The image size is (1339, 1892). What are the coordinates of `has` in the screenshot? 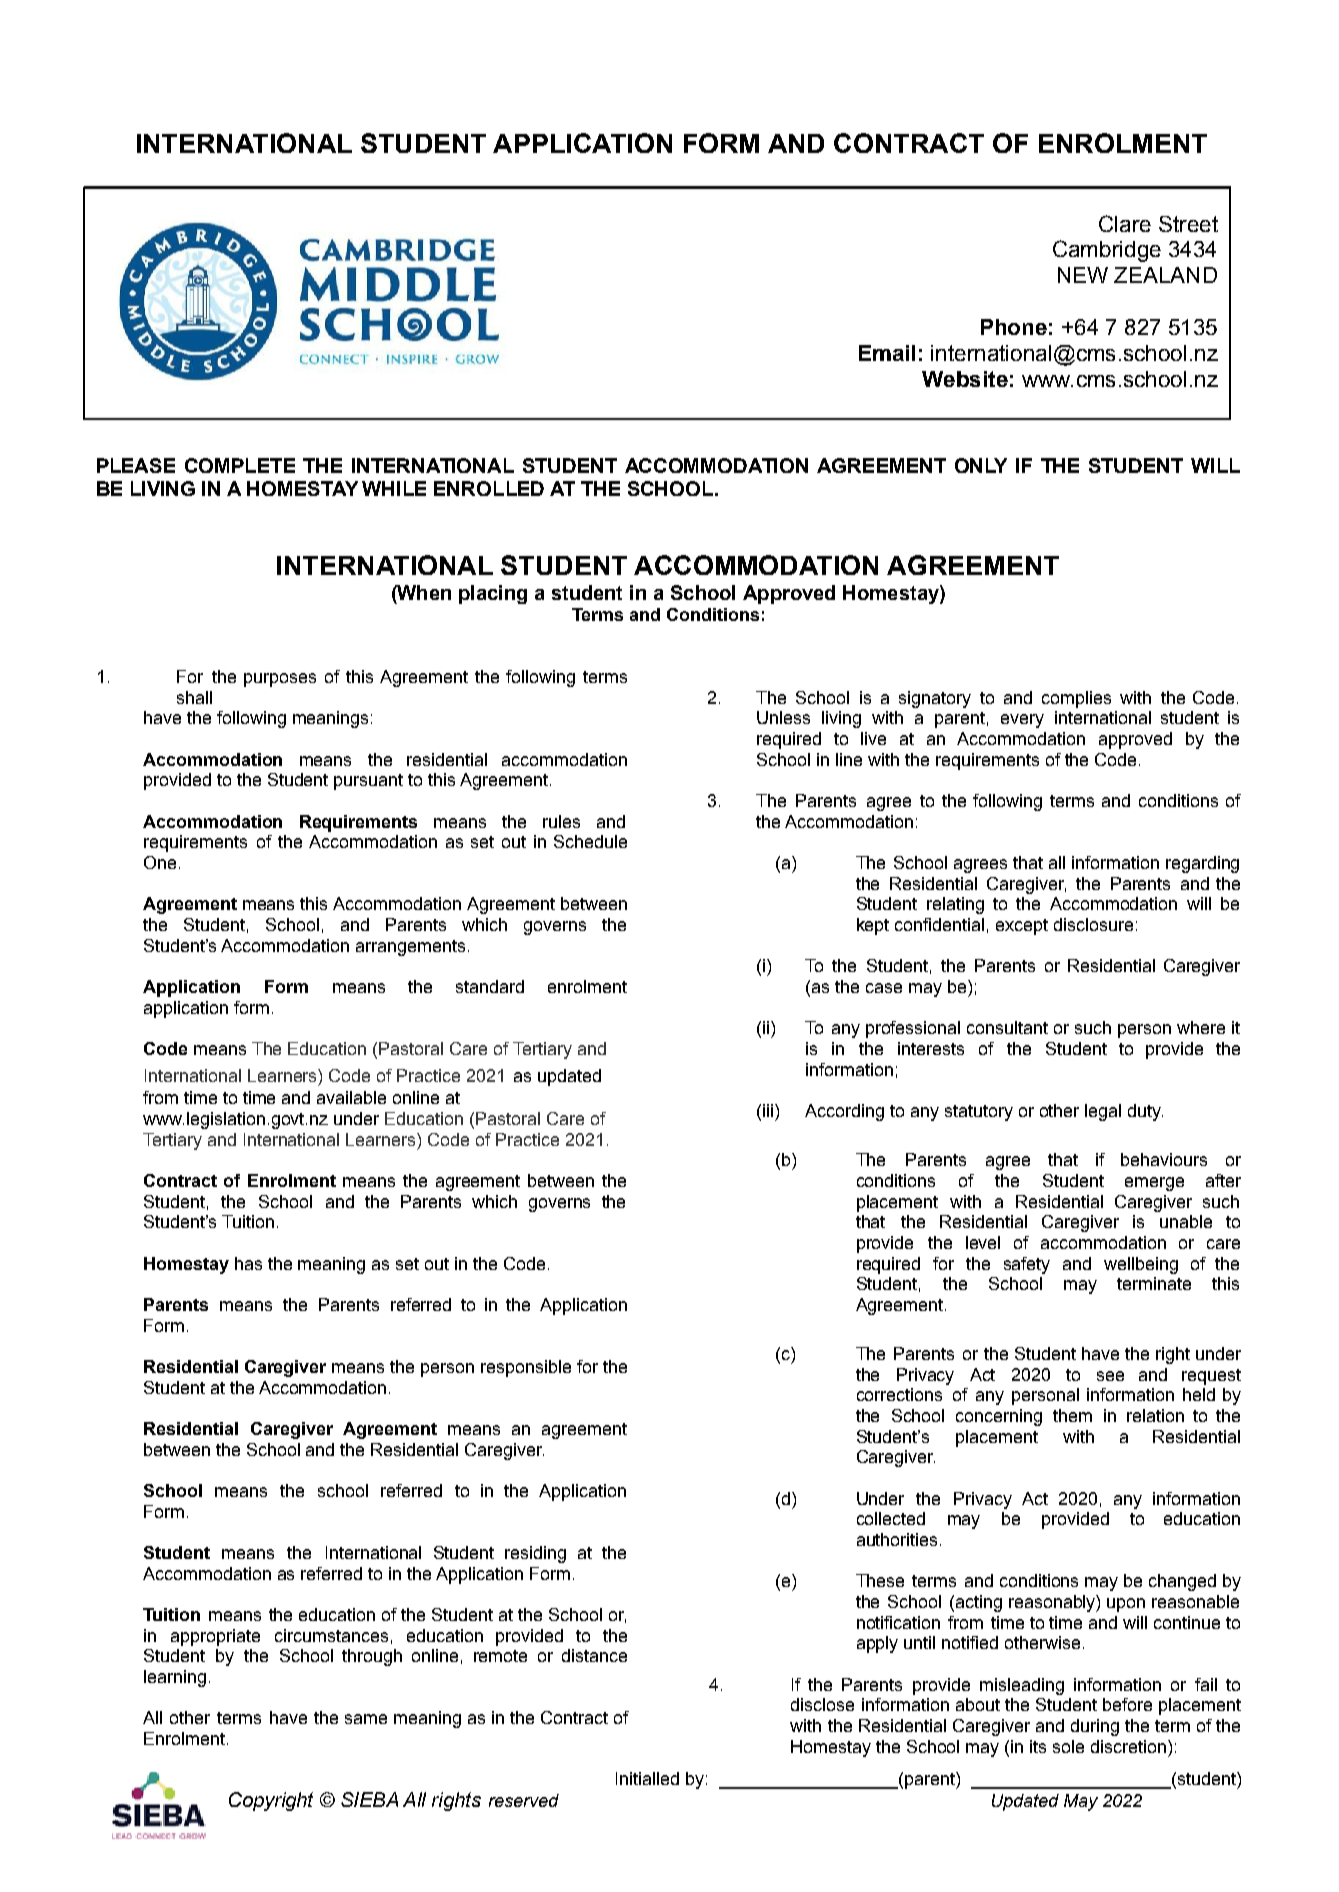 It's located at (248, 1263).
